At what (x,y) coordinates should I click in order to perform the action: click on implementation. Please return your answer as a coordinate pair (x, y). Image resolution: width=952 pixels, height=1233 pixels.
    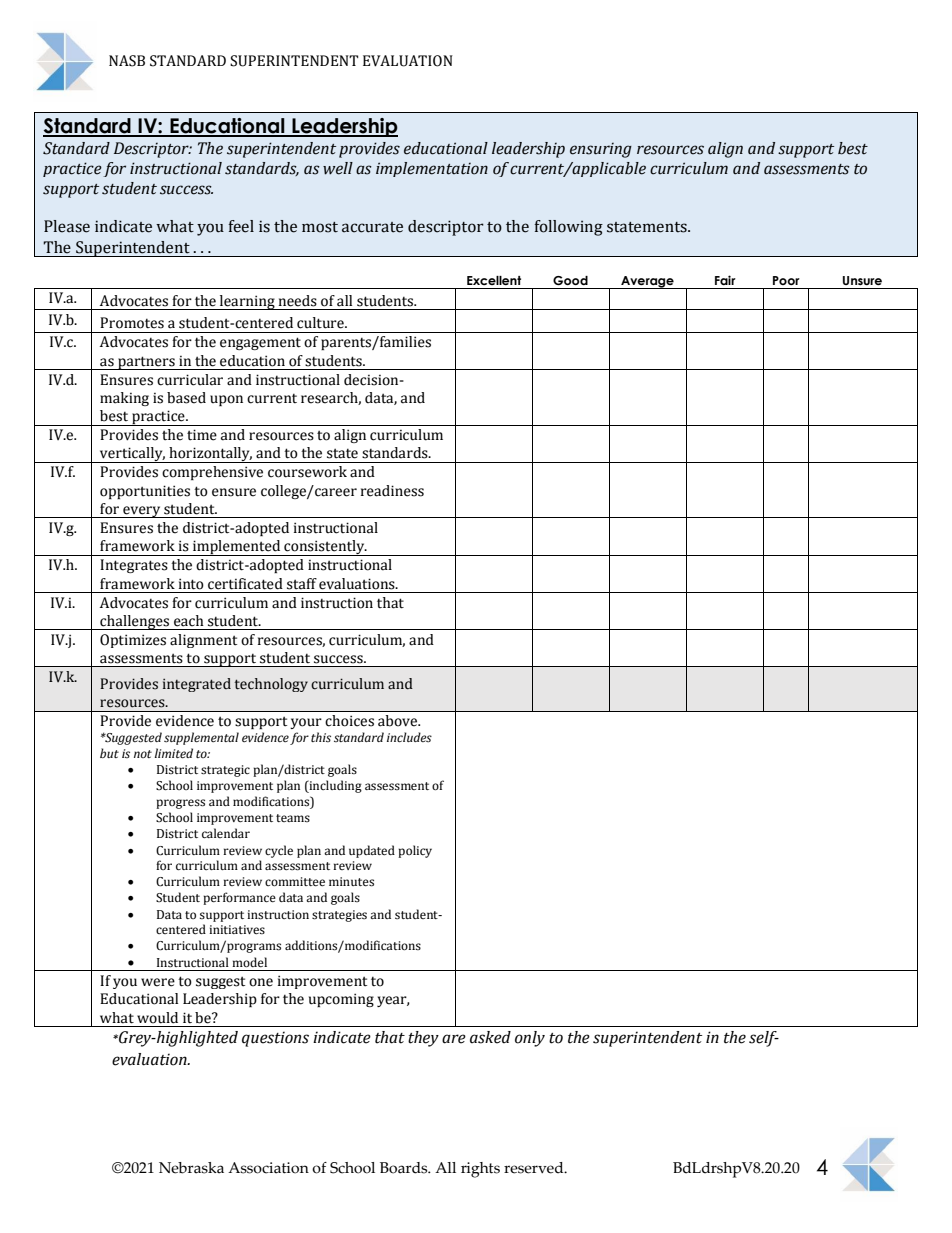
    Looking at the image, I should click on (432, 169).
